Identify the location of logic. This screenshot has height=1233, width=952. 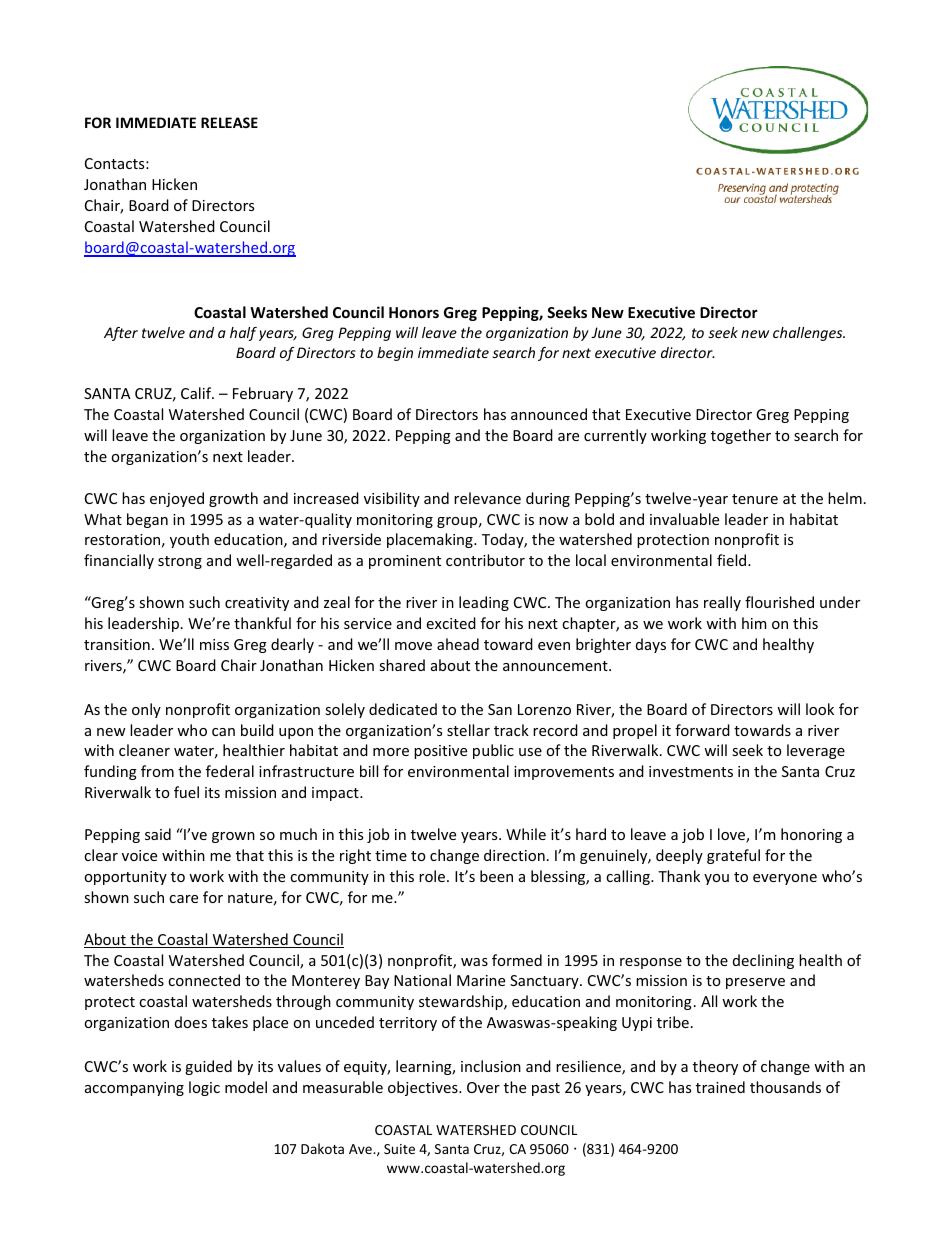
(204, 1088).
